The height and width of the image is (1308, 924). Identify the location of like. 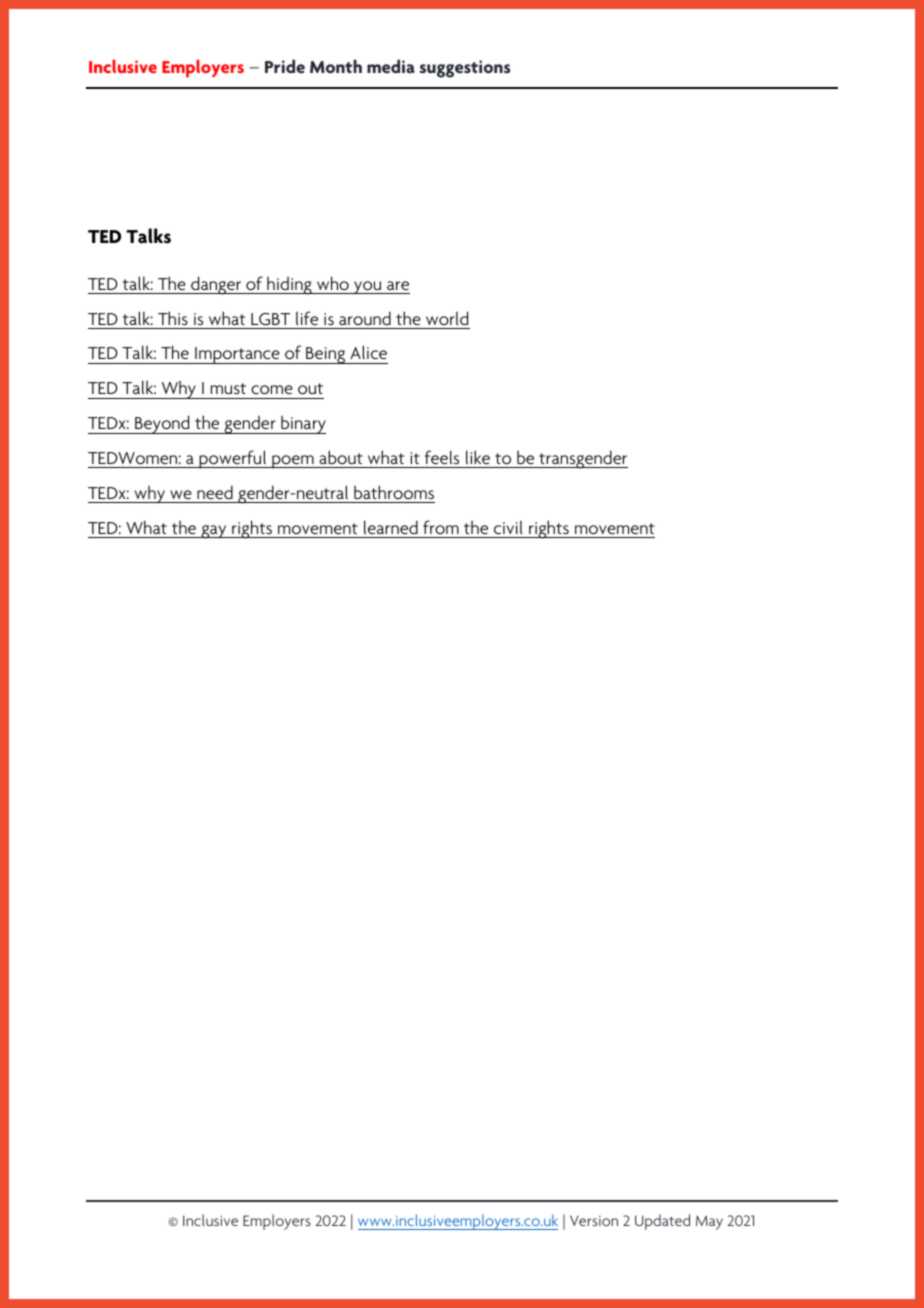
(478, 457).
